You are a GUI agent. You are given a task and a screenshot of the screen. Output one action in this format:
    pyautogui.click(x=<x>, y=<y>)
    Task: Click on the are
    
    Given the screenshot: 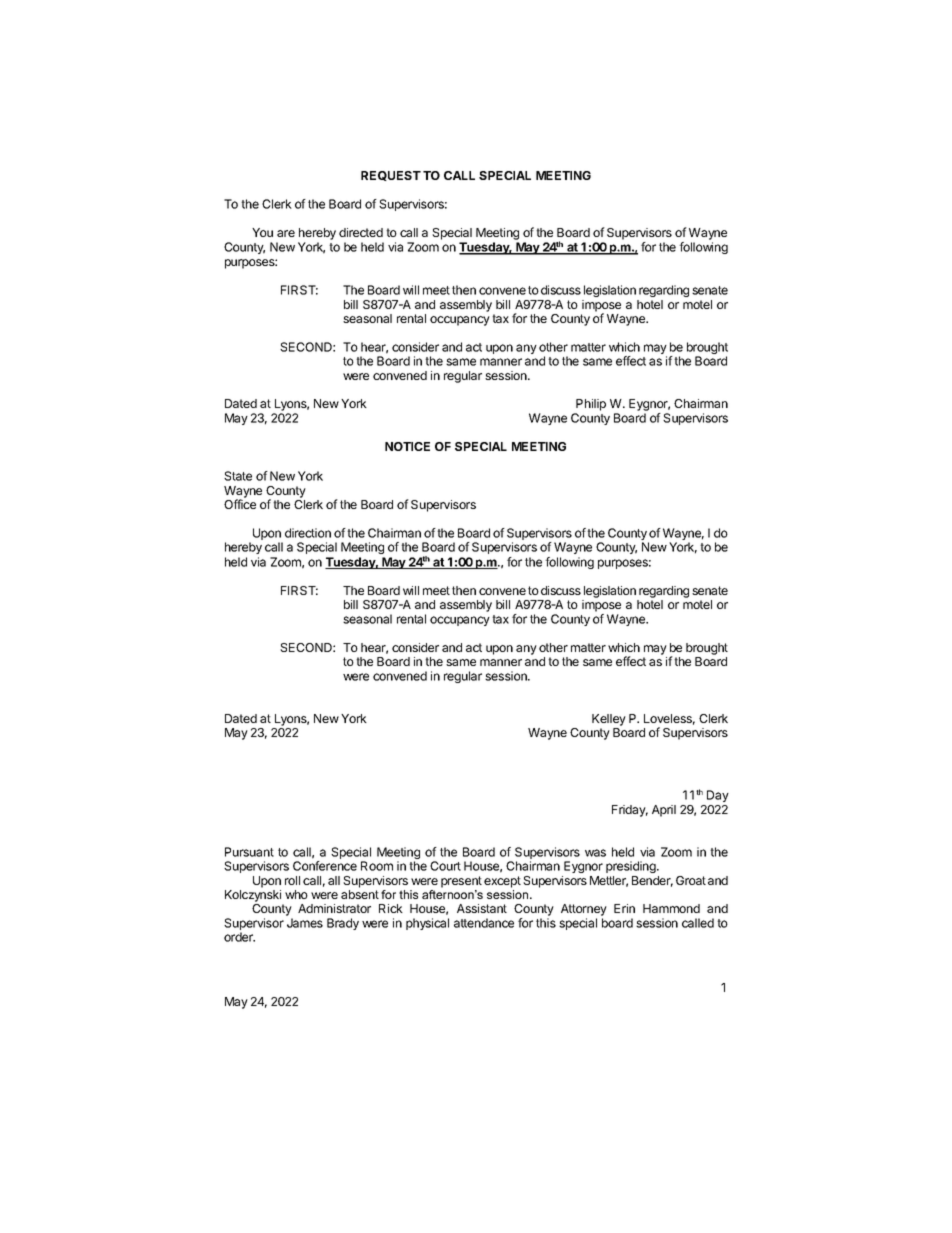 What is the action you would take?
    pyautogui.click(x=286, y=233)
